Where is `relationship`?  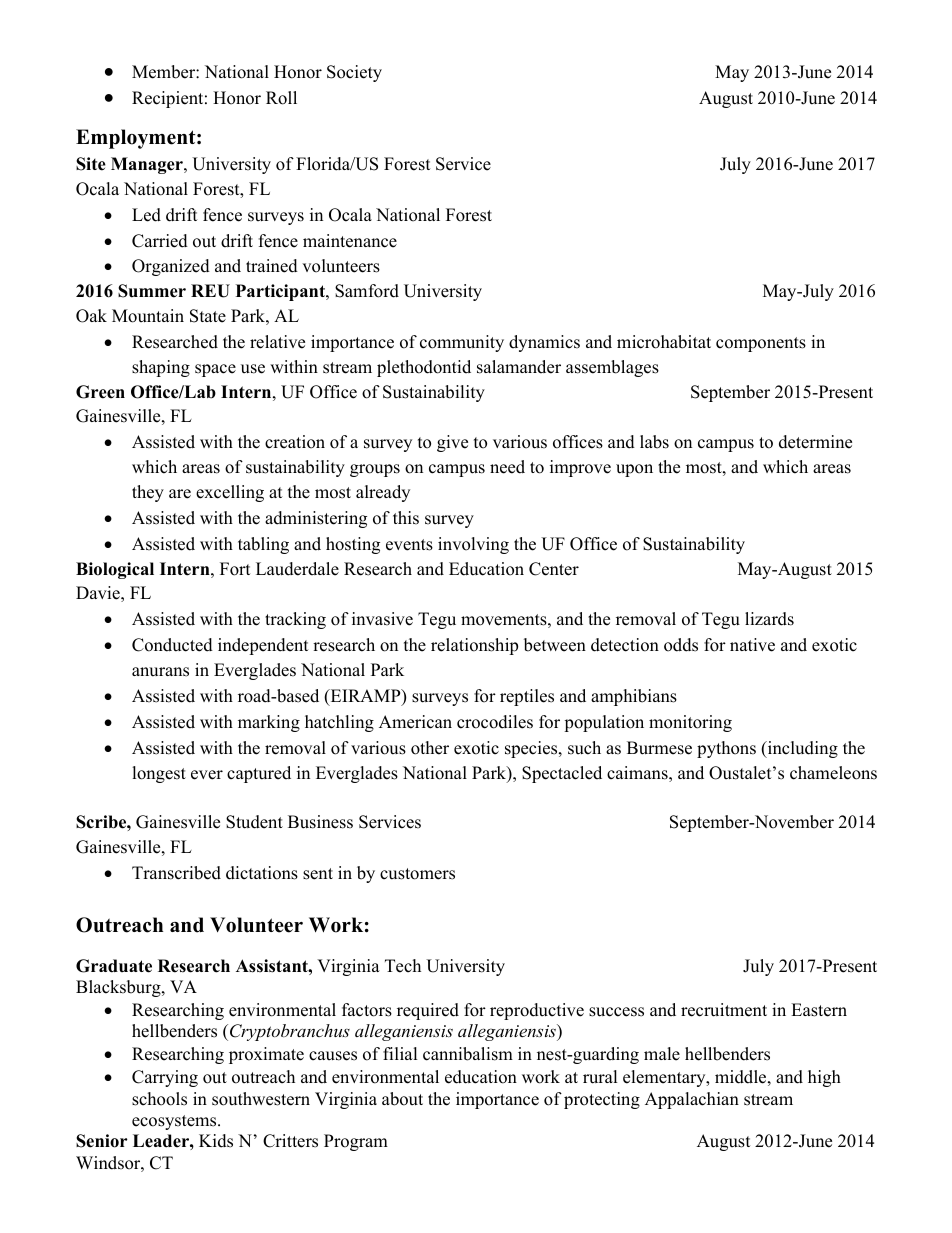 relationship is located at coordinates (474, 646).
